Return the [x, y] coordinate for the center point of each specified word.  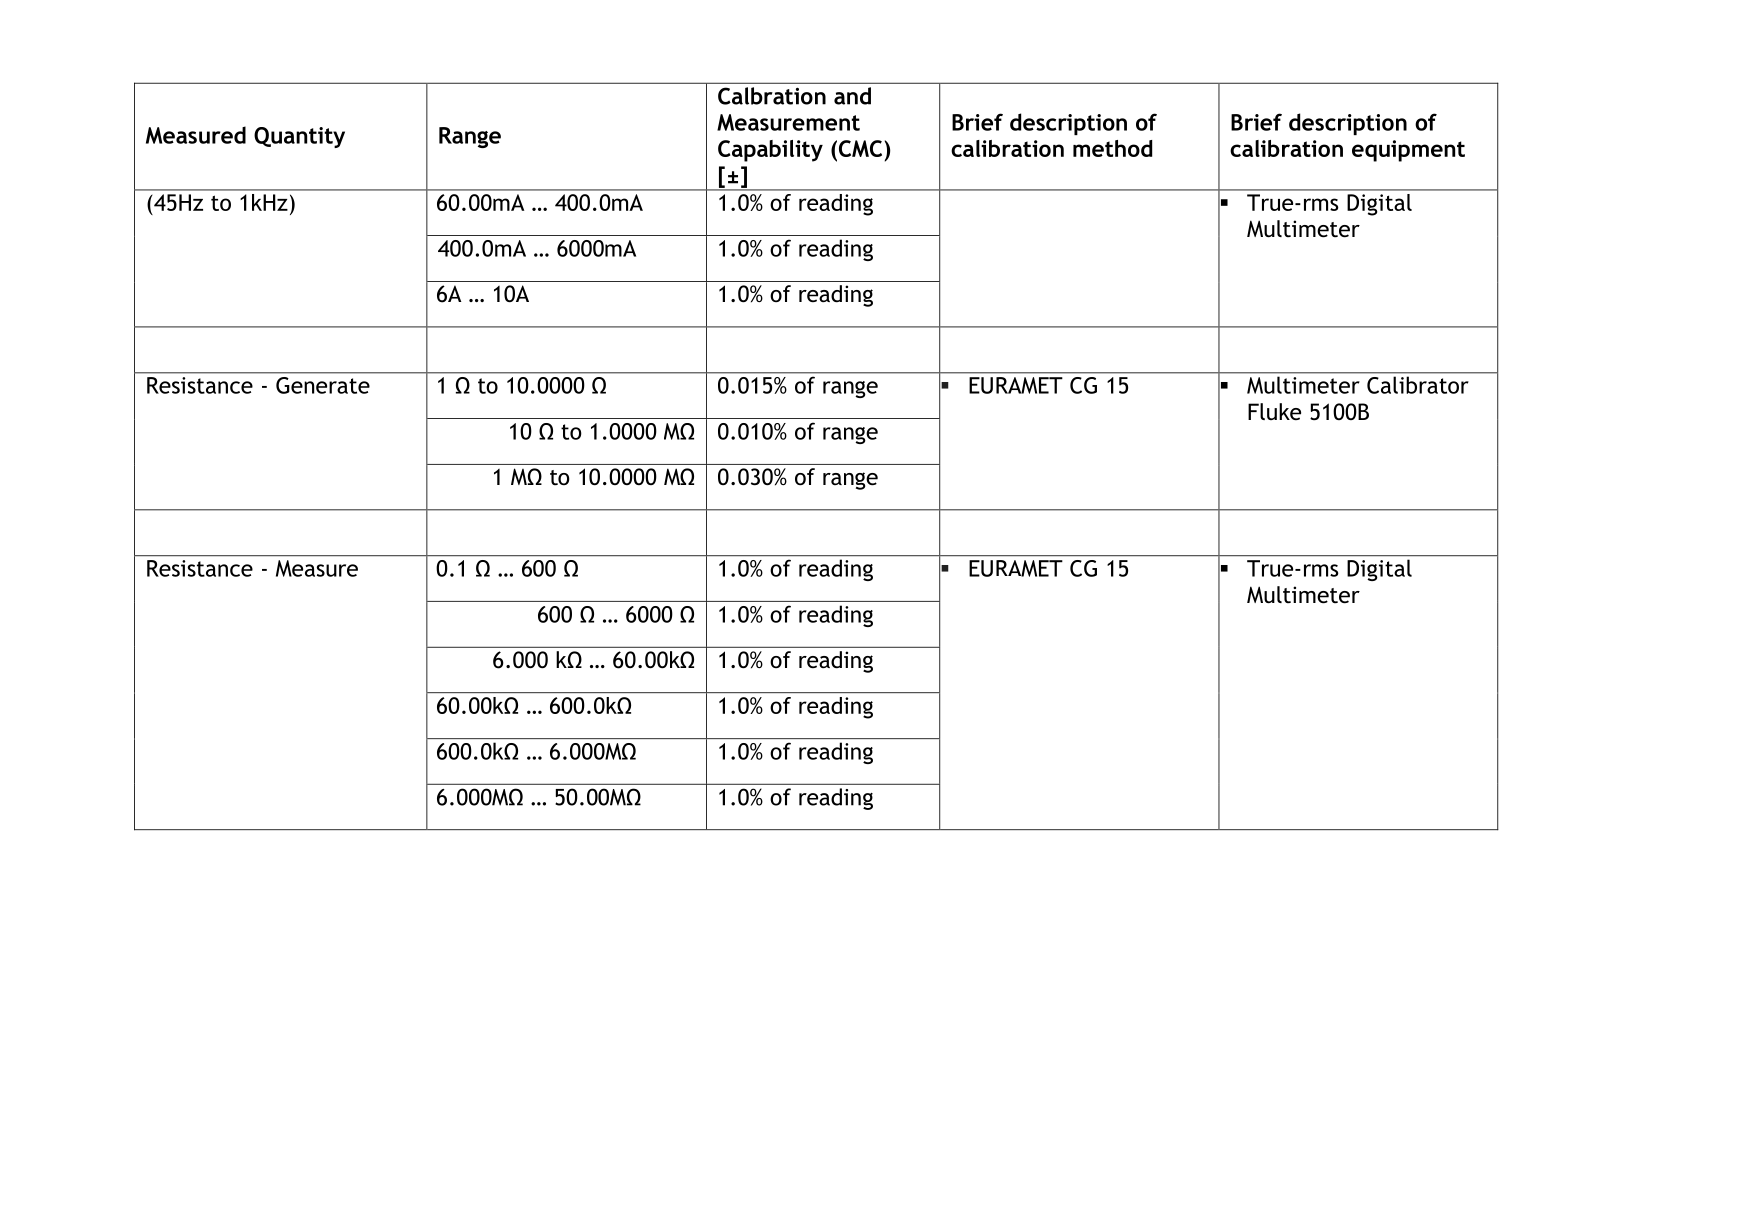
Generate [323, 385]
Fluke [1274, 411]
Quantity [299, 137]
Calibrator [1417, 385]
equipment [1408, 151]
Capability [770, 151]
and [852, 96]
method [1112, 148]
